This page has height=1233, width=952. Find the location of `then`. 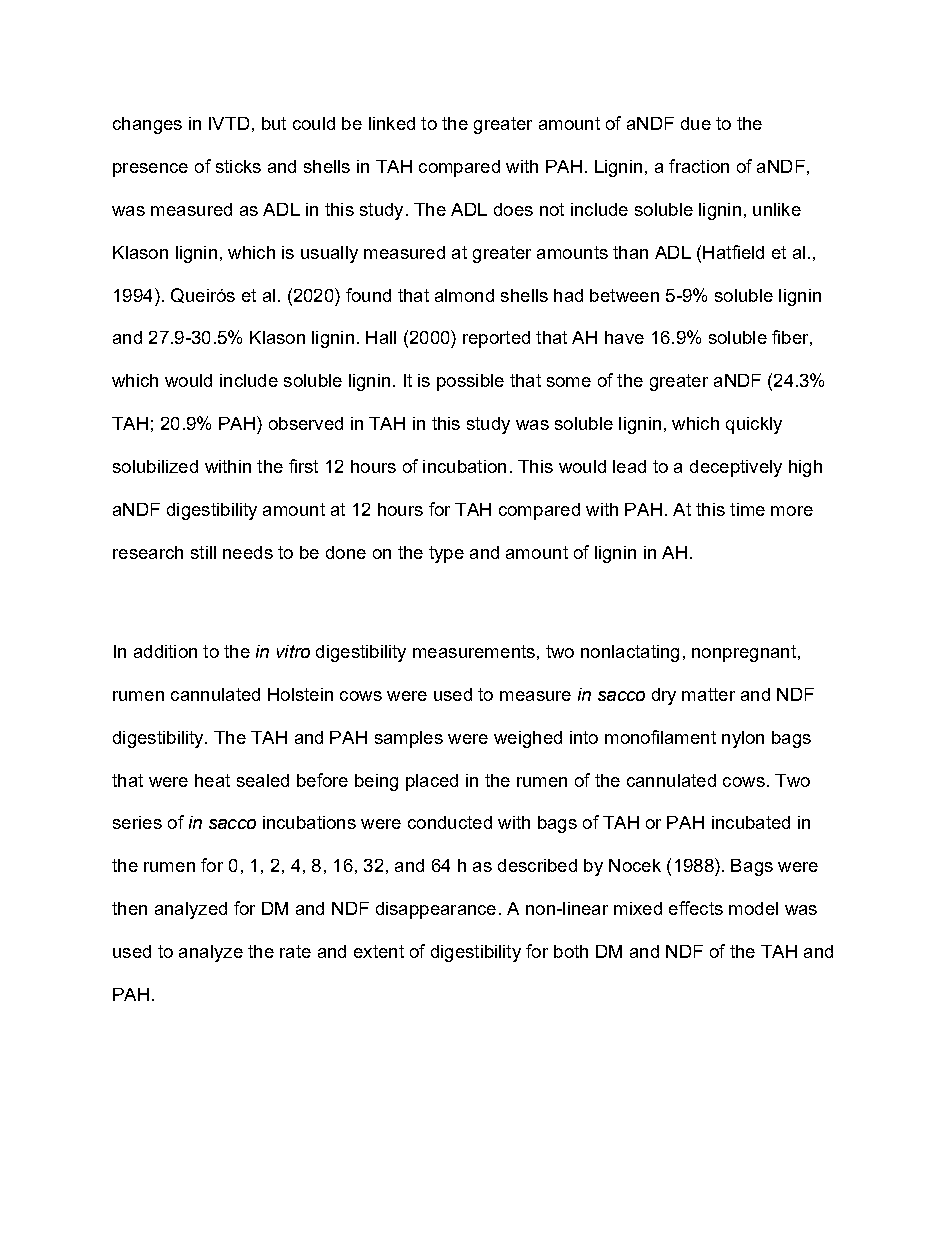

then is located at coordinates (129, 908).
